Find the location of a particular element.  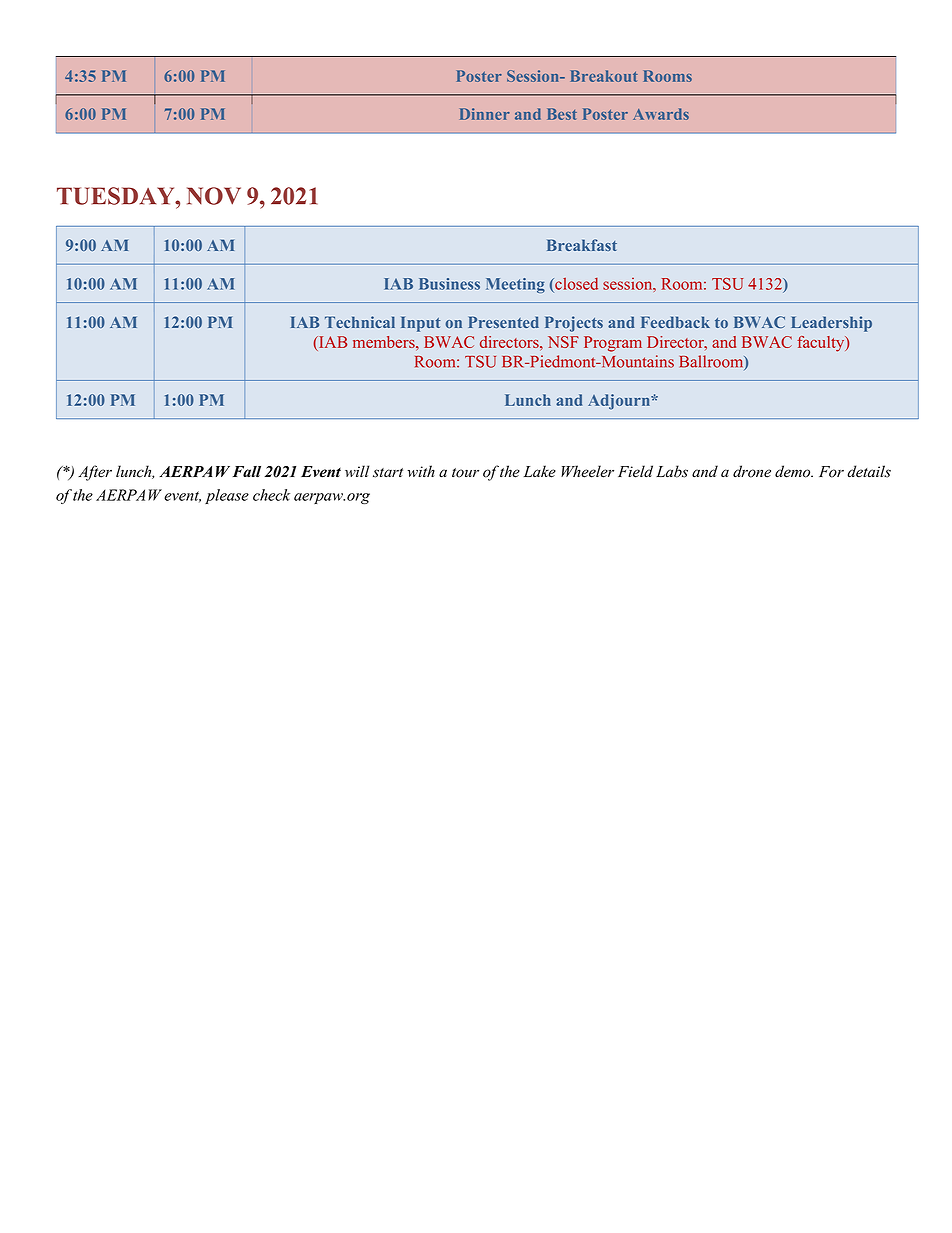

demo is located at coordinates (794, 471).
